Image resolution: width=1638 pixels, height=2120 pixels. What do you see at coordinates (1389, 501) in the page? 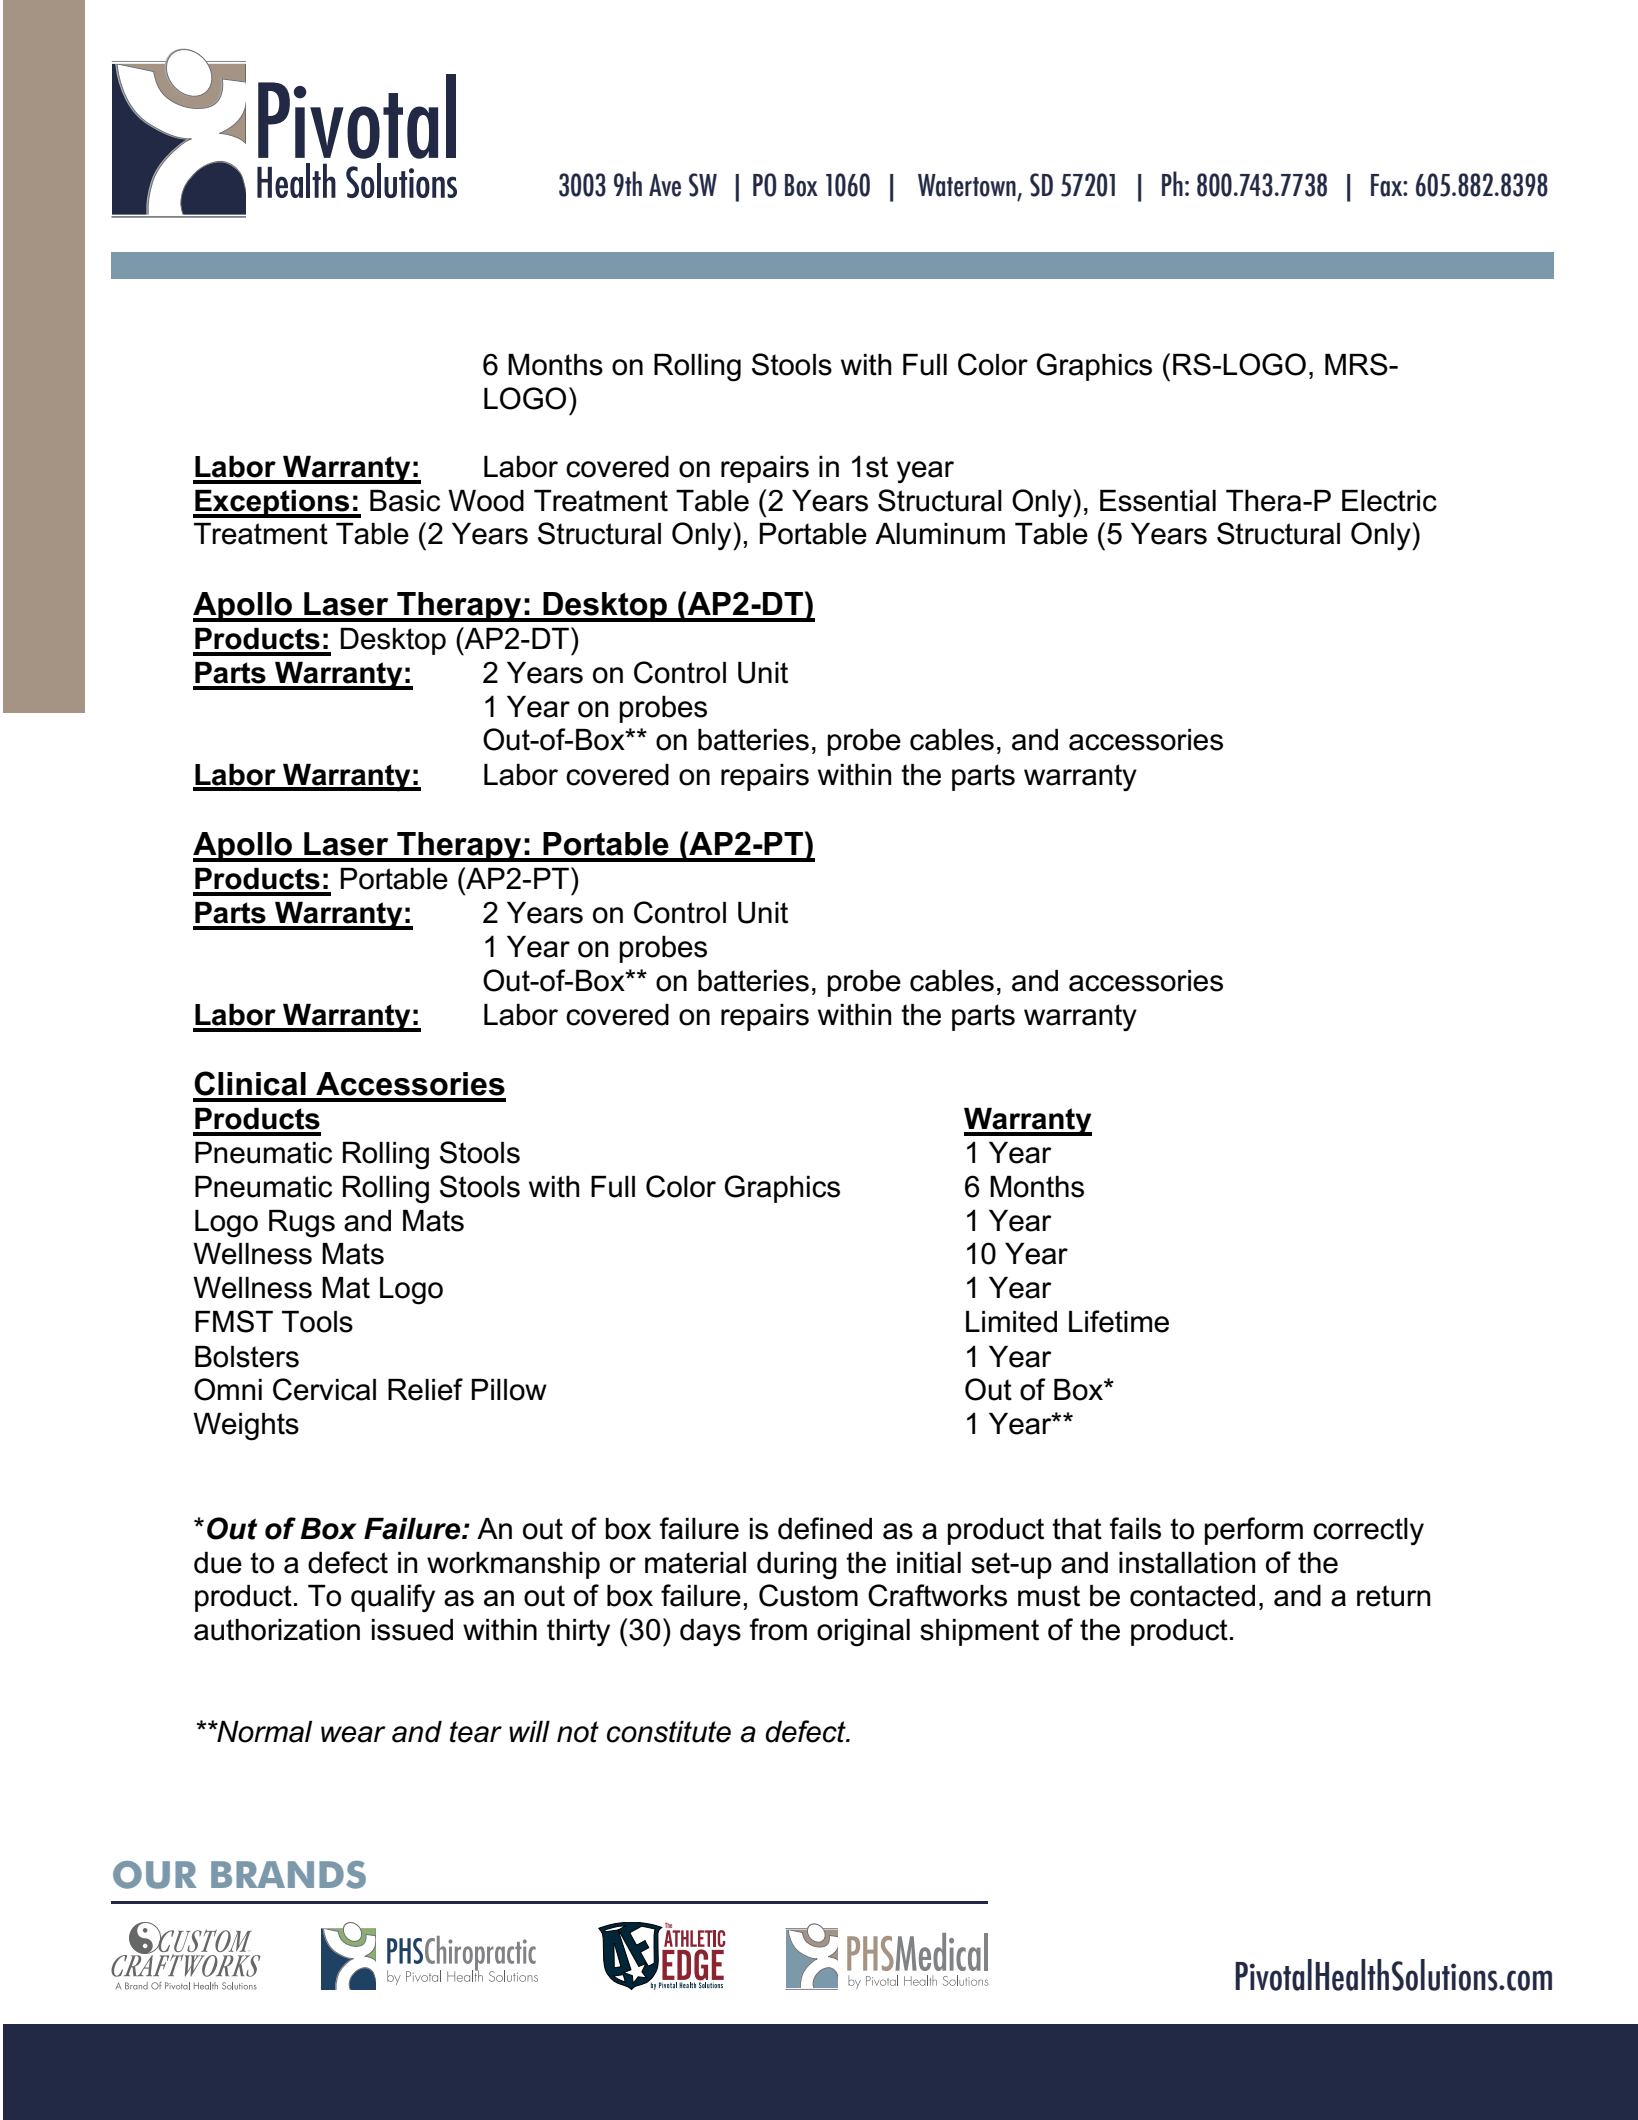
I see `Electric` at bounding box center [1389, 501].
